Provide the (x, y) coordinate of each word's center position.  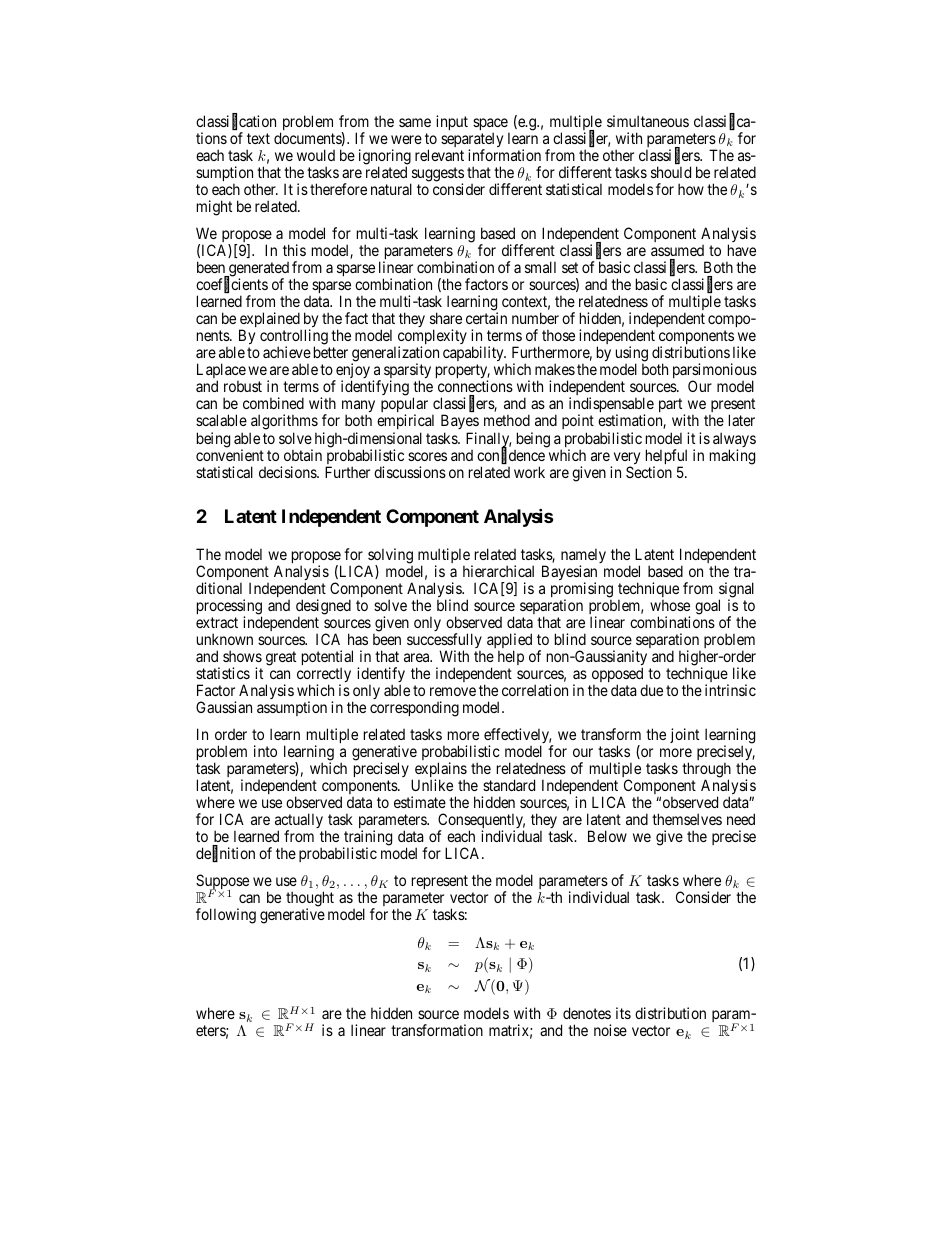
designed (323, 608)
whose (670, 605)
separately (472, 141)
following (226, 916)
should (671, 172)
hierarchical (498, 571)
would (316, 155)
